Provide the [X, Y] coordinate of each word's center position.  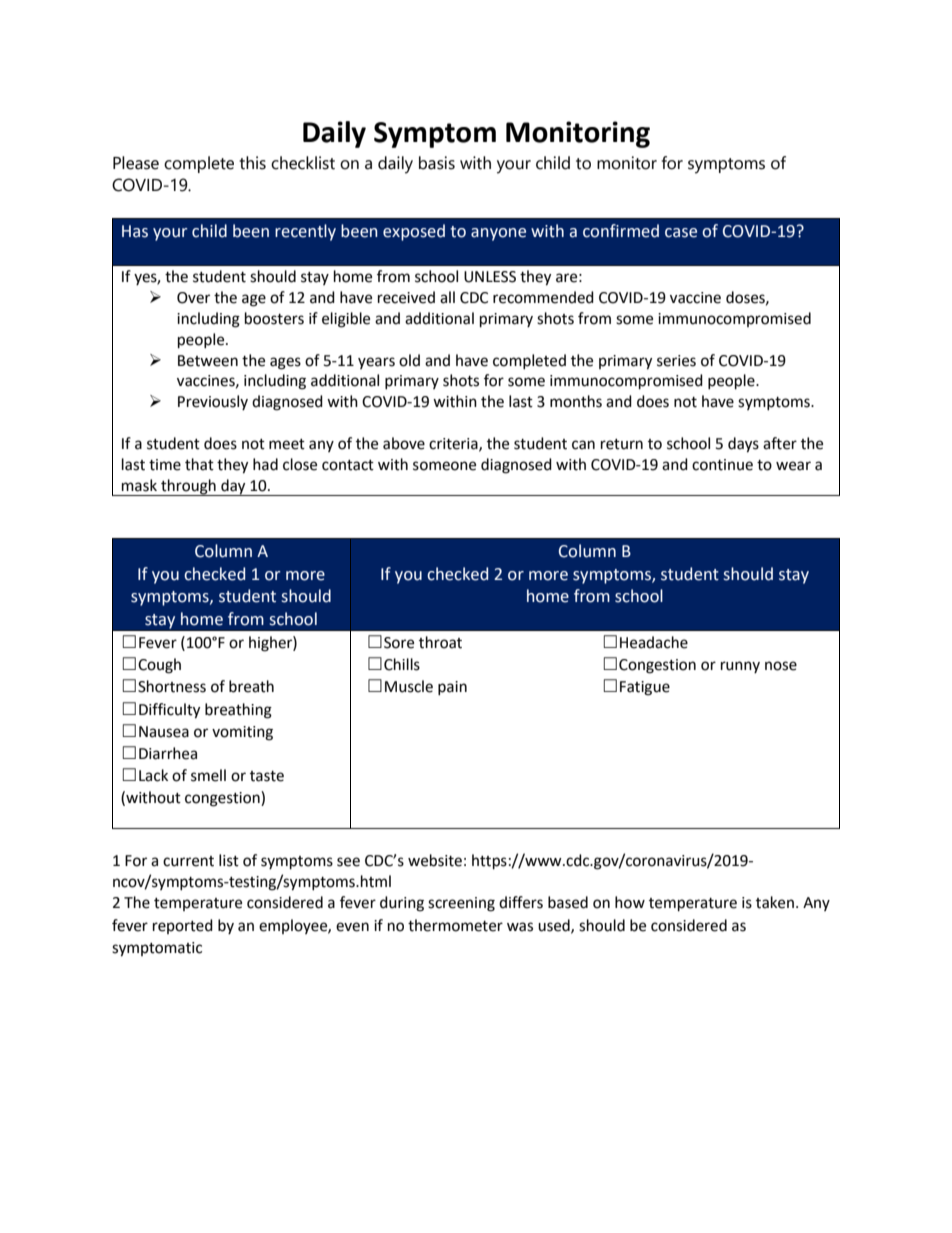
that [199, 464]
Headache [654, 642]
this [252, 163]
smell [208, 775]
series [676, 361]
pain [452, 688]
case [681, 233]
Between [208, 361]
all [447, 297]
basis [437, 163]
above [404, 443]
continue [722, 465]
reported [183, 926]
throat [440, 642]
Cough [159, 666]
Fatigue [645, 688]
